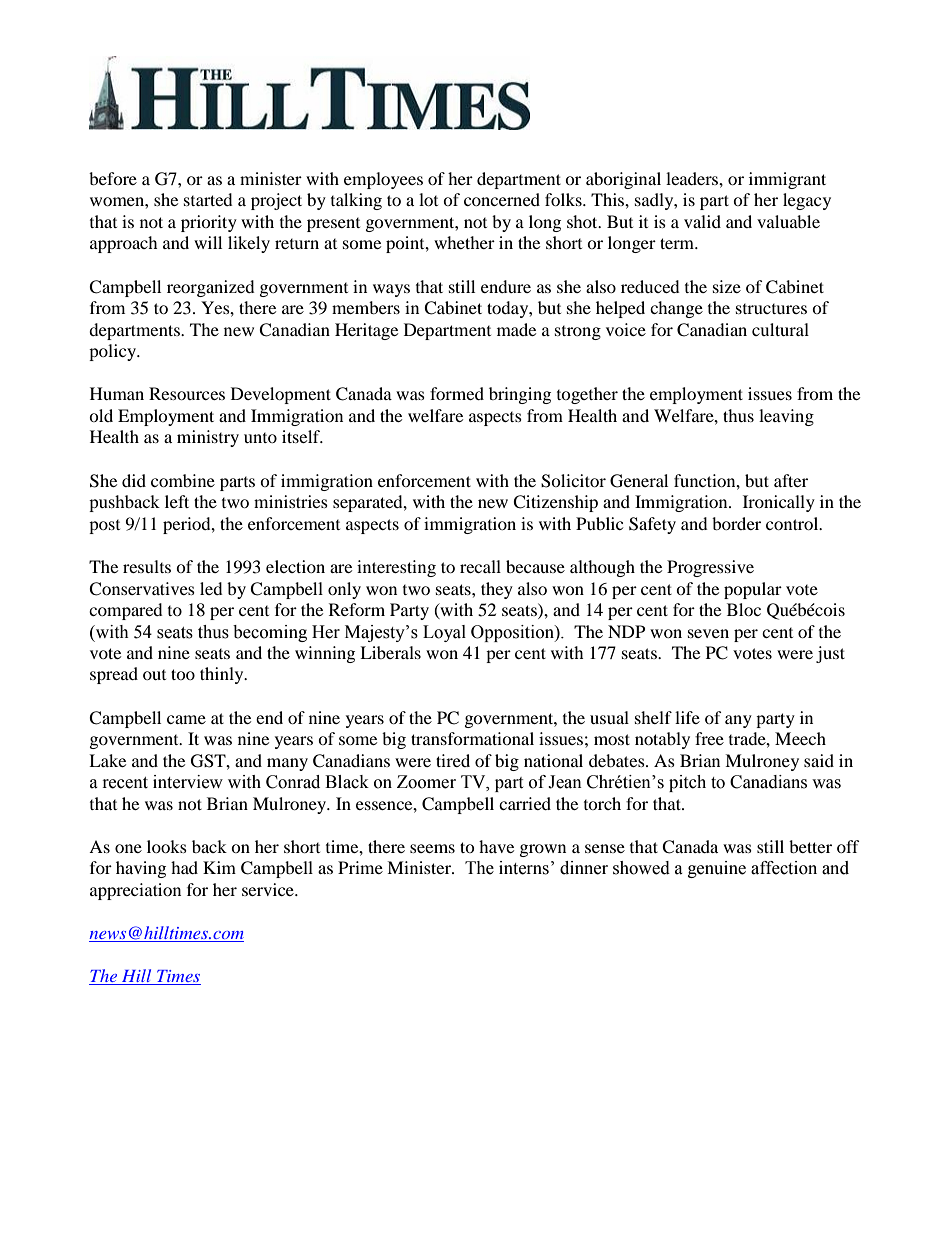 The height and width of the screenshot is (1233, 952). Describe the element at coordinates (736, 523) in the screenshot. I see `border` at that location.
